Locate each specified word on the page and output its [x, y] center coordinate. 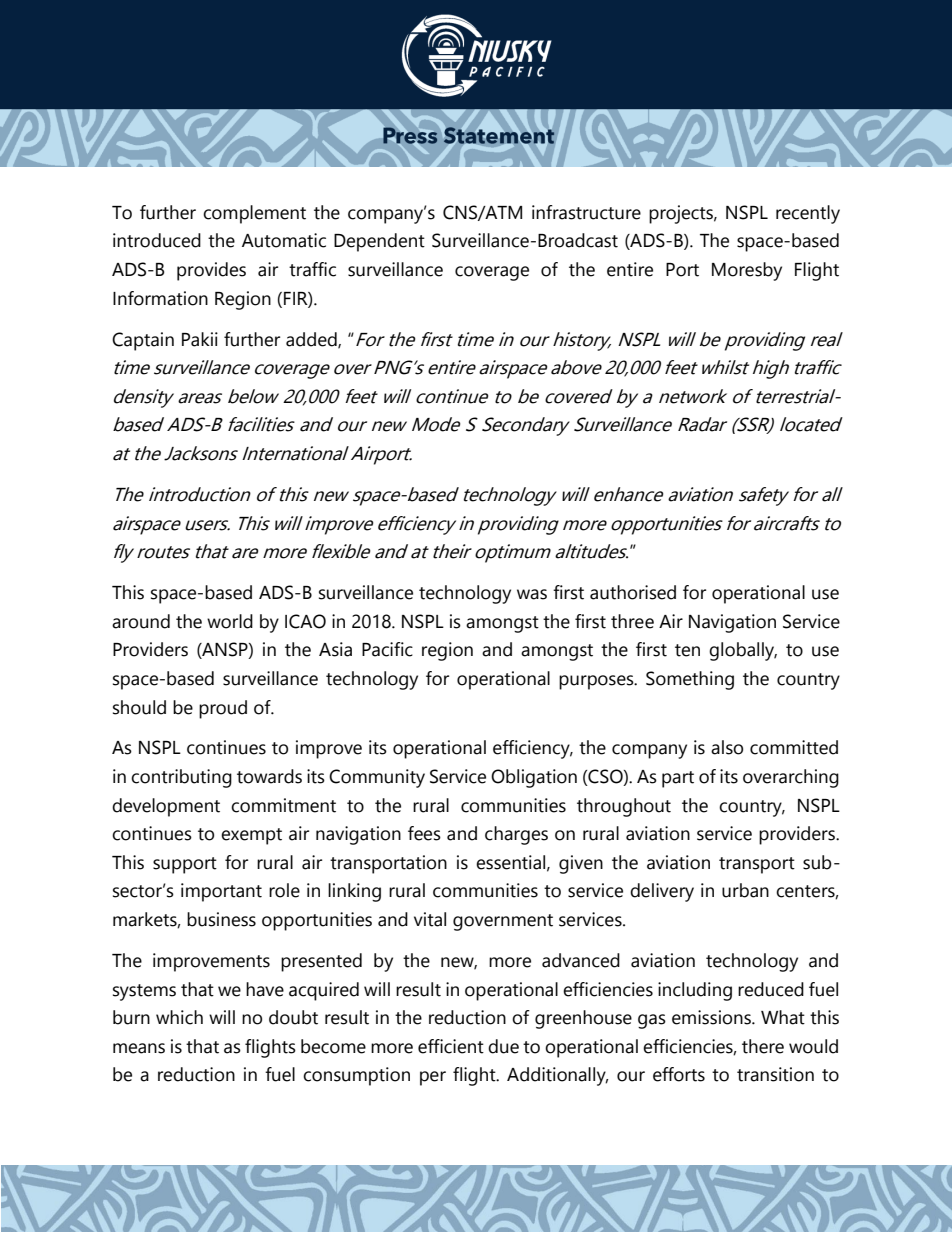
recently [808, 214]
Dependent [379, 242]
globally [743, 651]
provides [211, 271]
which [179, 1017]
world [230, 621]
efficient [451, 1046]
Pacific [387, 649]
